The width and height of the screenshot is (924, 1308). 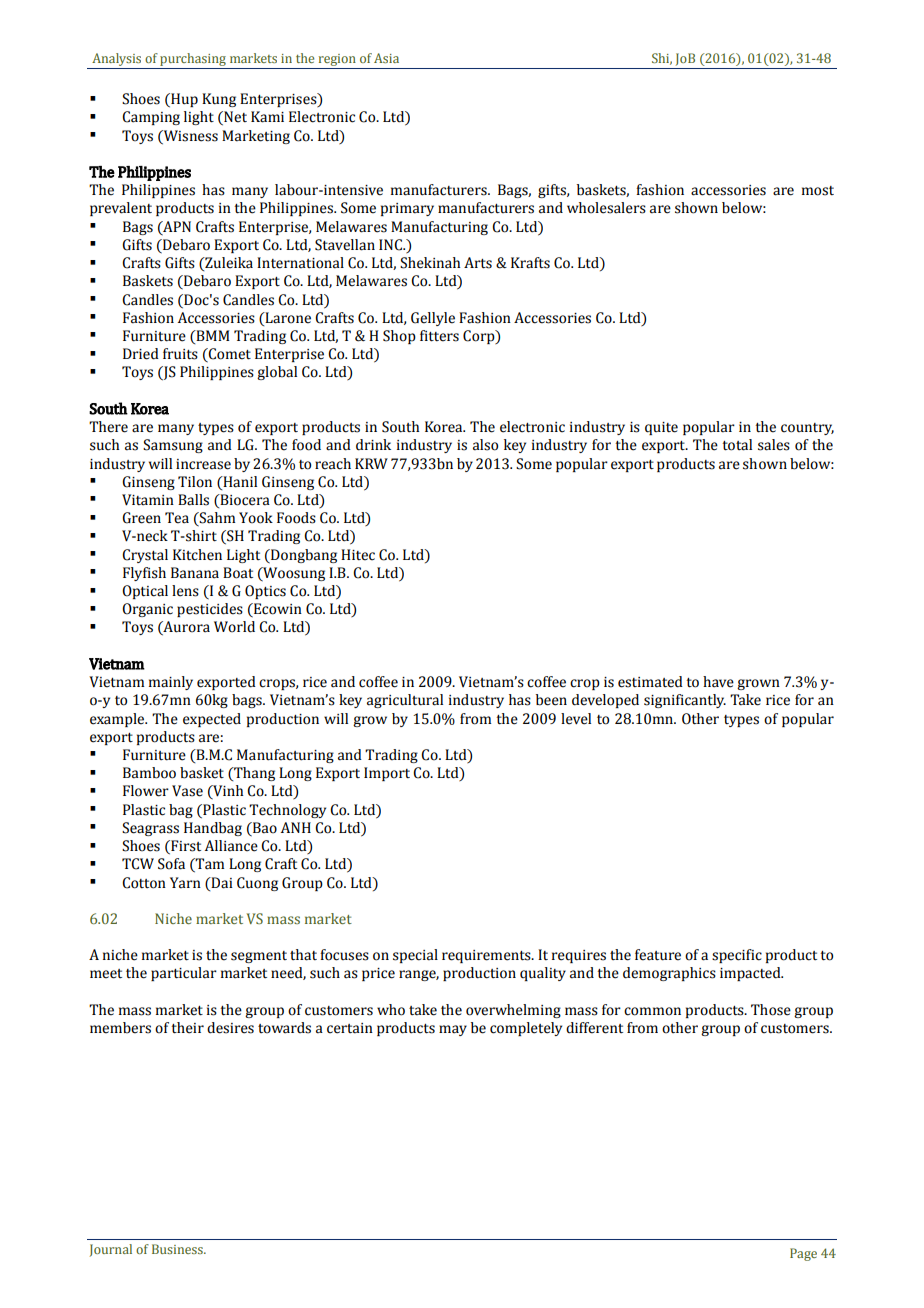 What do you see at coordinates (203, 464) in the screenshot?
I see `increase` at bounding box center [203, 464].
